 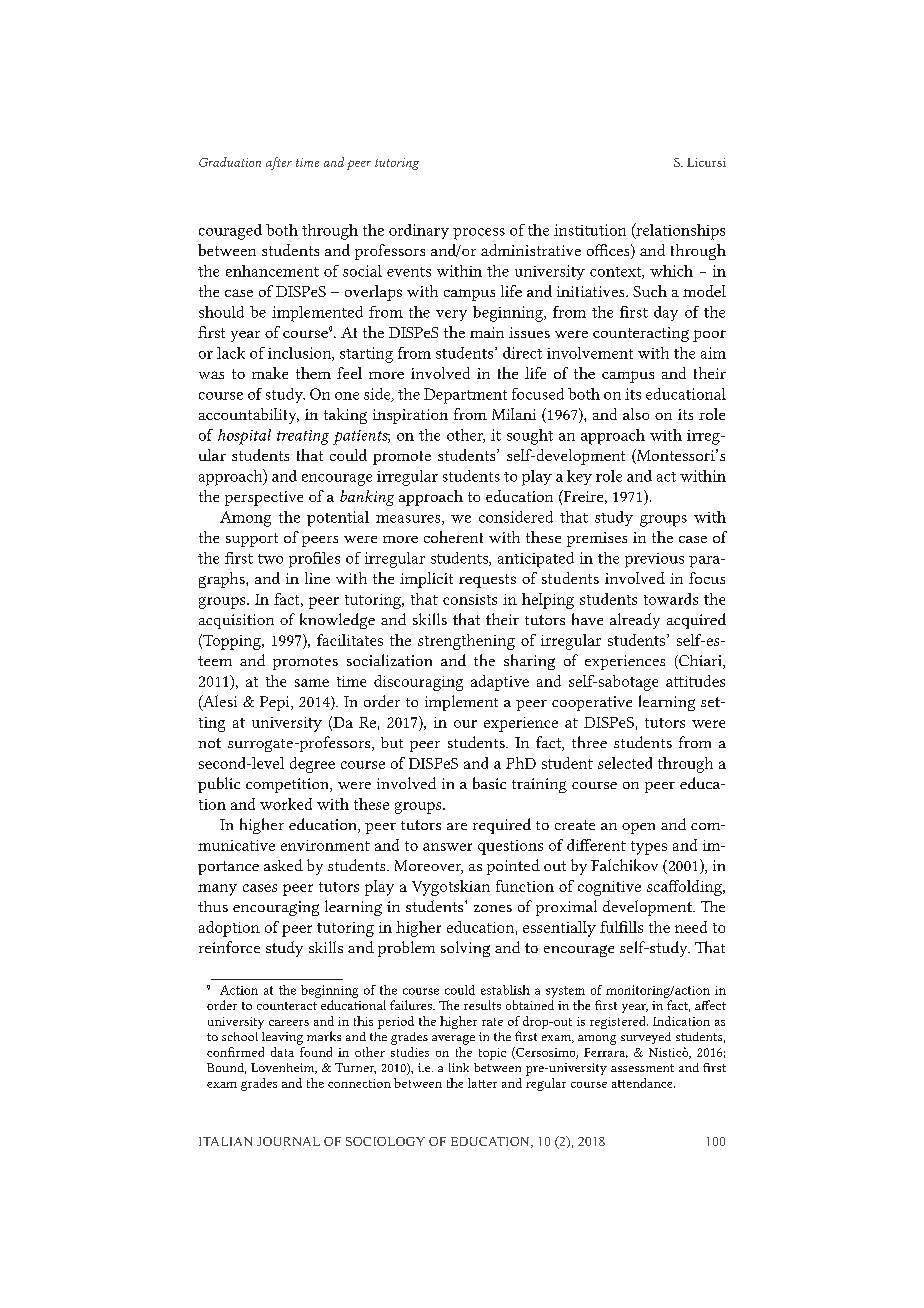 What do you see at coordinates (447, 847) in the screenshot?
I see `answer` at bounding box center [447, 847].
